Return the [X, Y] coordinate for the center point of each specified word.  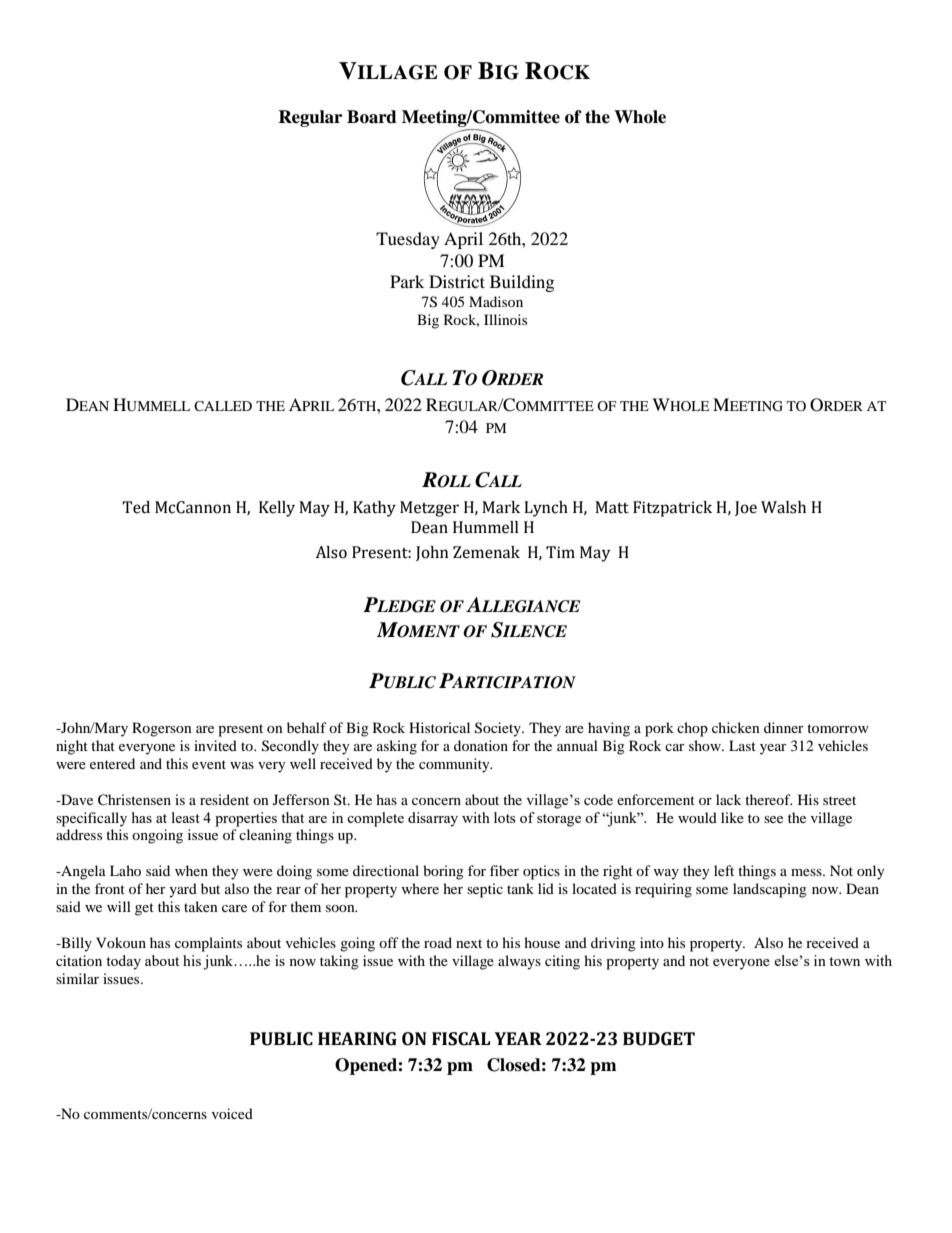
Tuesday [408, 240]
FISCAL [461, 1039]
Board [372, 117]
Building [522, 283]
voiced [232, 1113]
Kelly [277, 509]
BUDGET [659, 1039]
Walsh [783, 507]
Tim [560, 552]
